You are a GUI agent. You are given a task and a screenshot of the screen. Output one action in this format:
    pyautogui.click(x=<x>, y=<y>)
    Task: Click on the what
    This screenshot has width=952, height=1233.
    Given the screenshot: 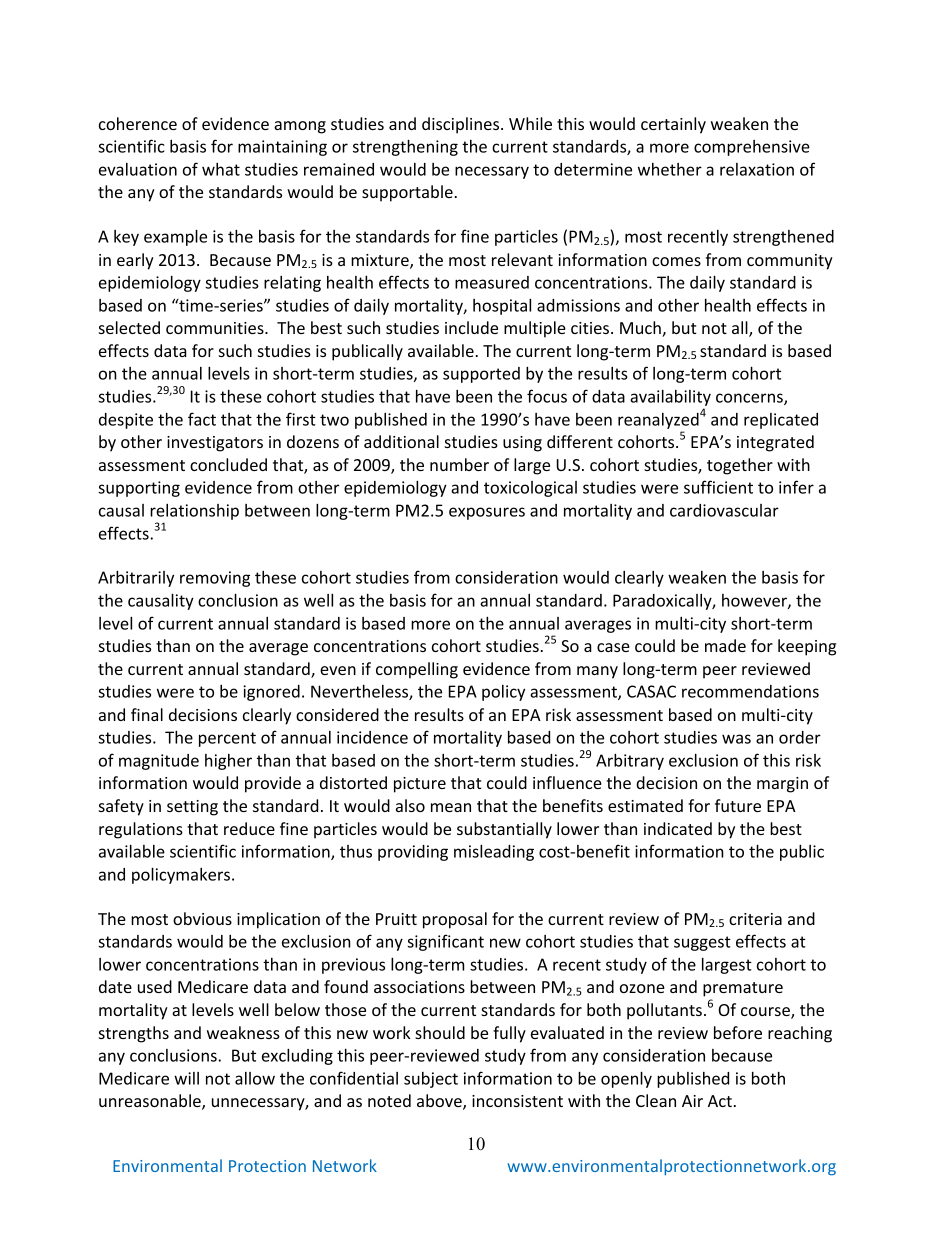 What is the action you would take?
    pyautogui.click(x=221, y=169)
